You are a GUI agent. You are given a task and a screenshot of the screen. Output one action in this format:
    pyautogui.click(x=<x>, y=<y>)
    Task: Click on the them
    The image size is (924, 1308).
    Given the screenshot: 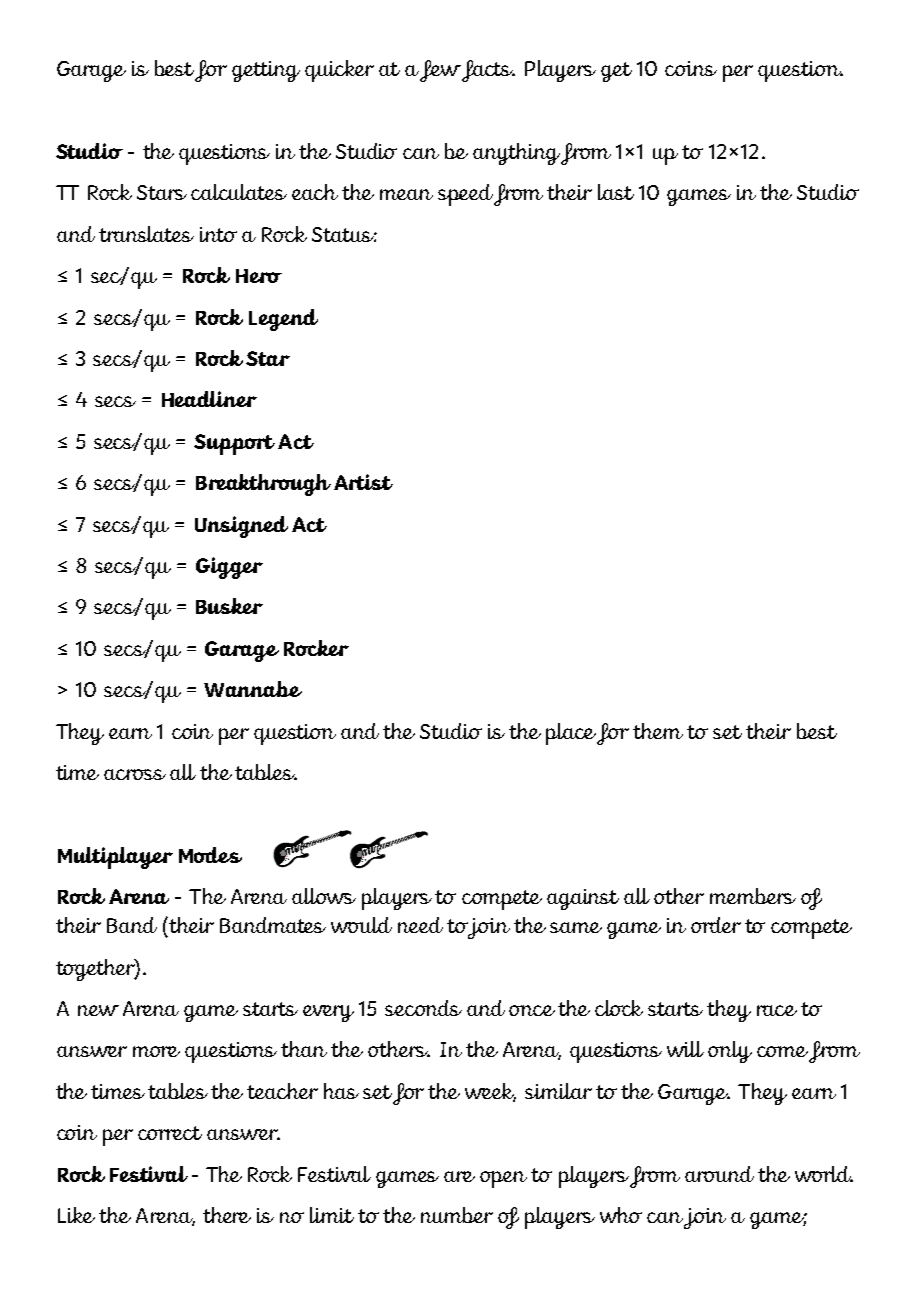 What is the action you would take?
    pyautogui.click(x=658, y=731)
